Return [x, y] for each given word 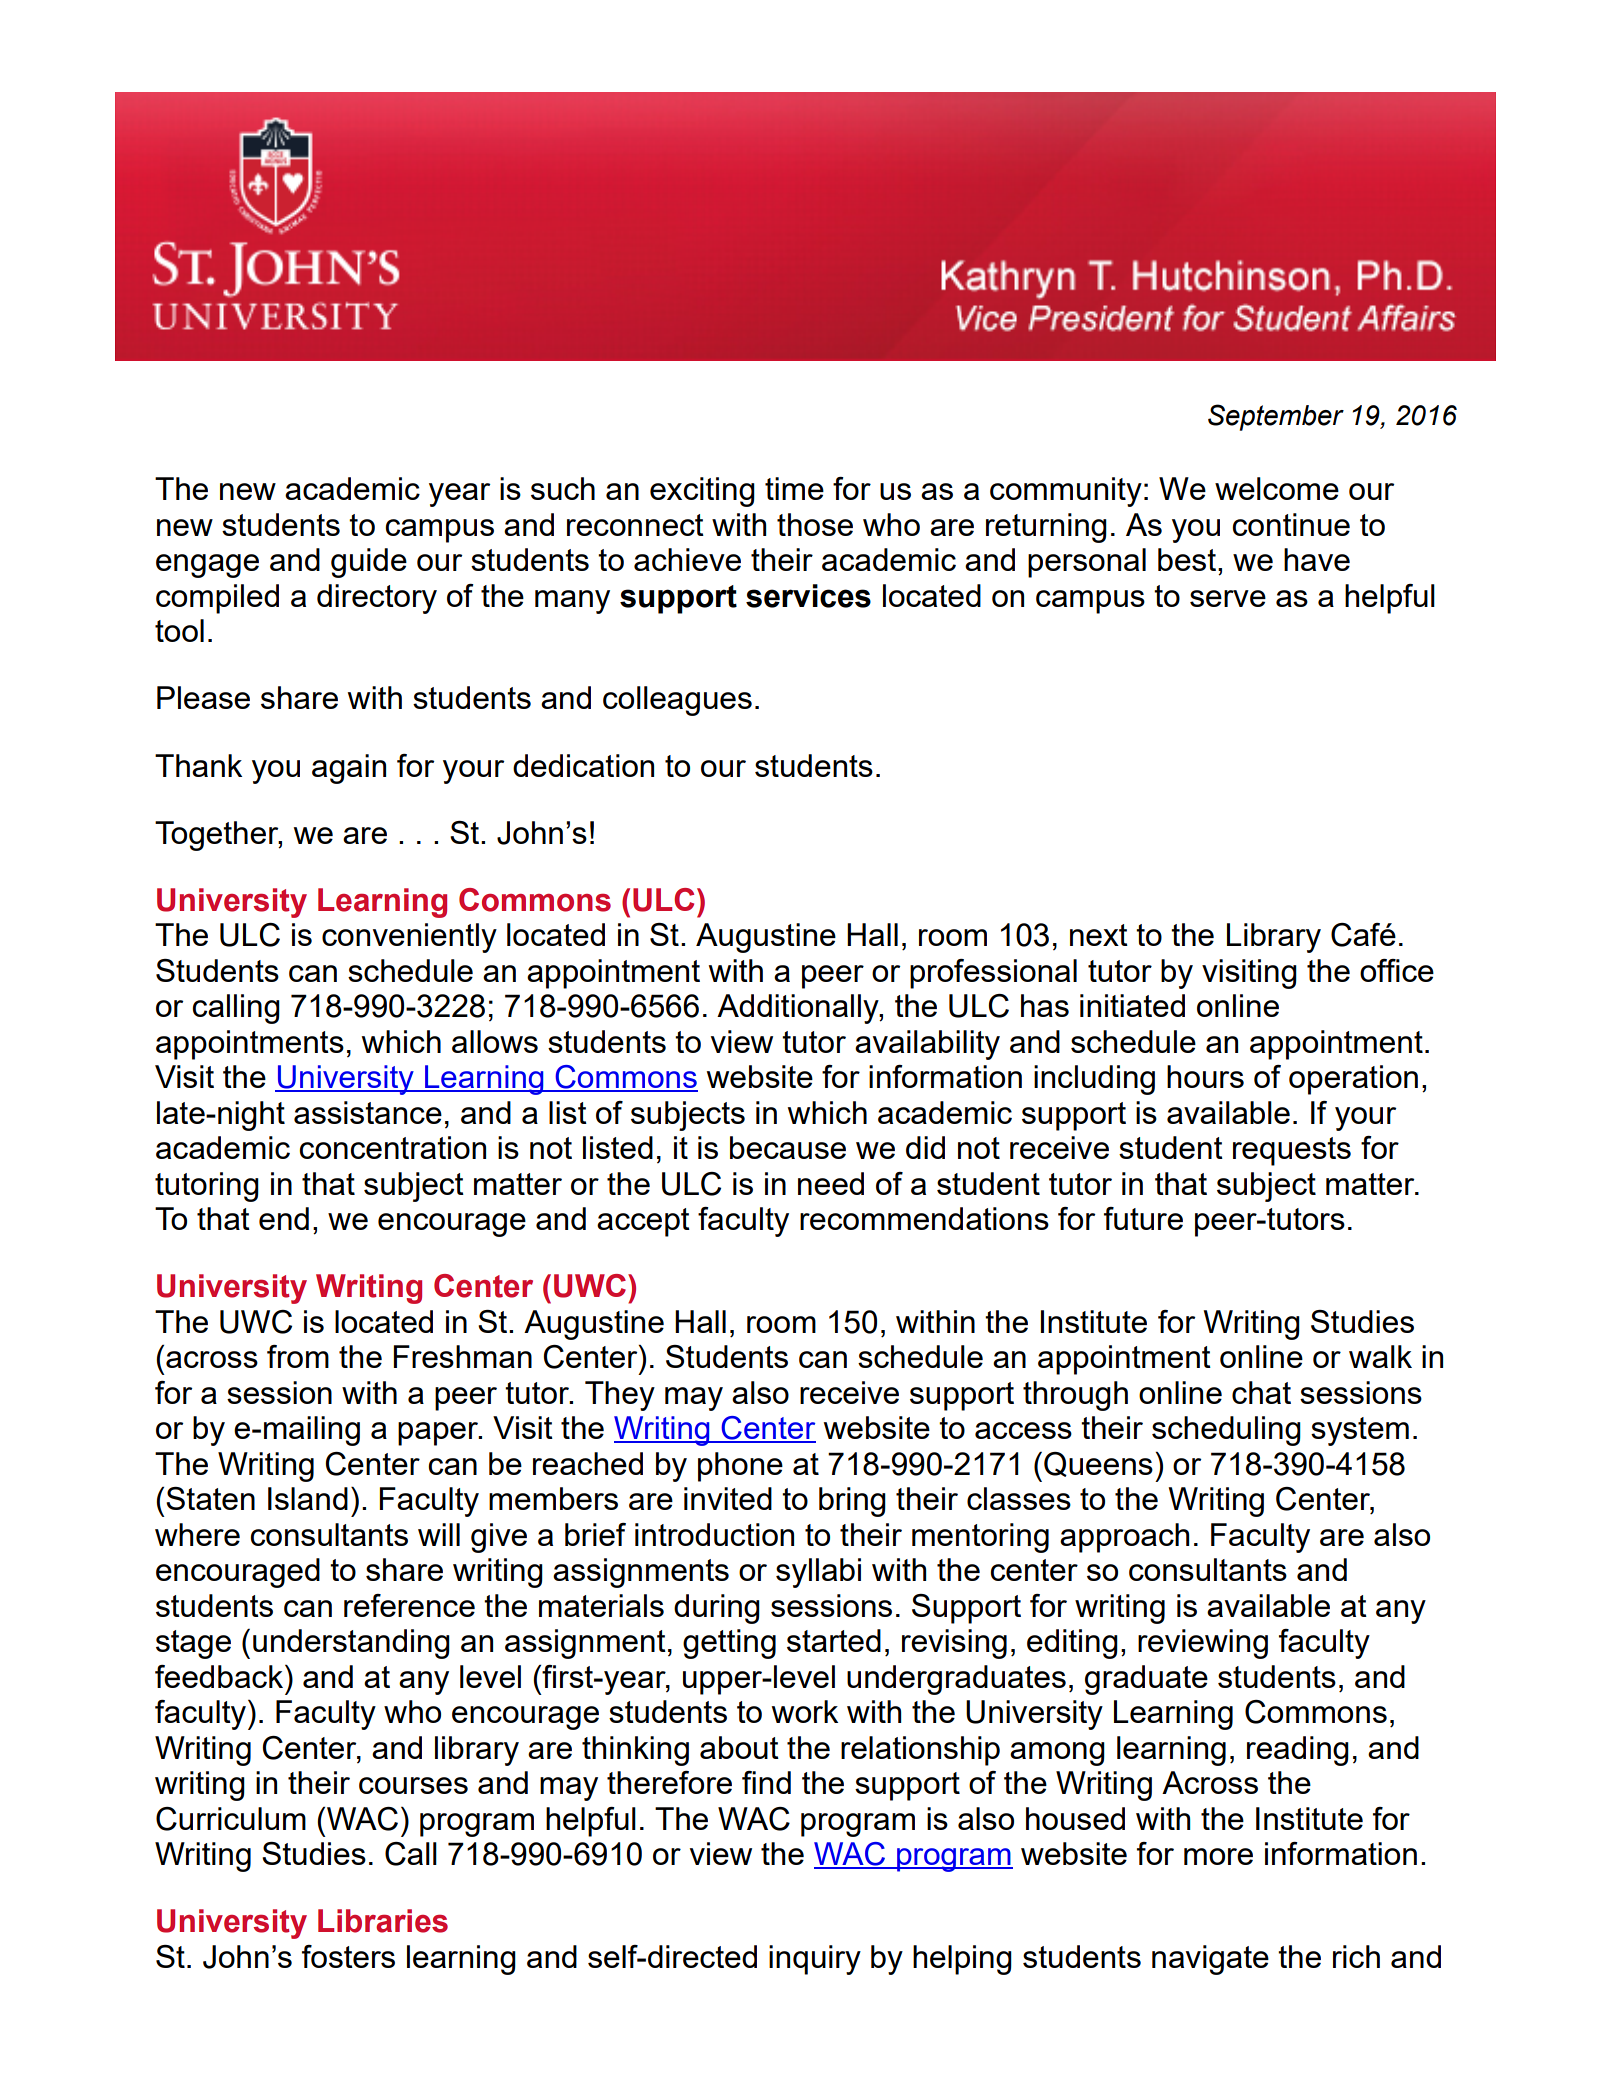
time [794, 488]
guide [369, 563]
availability [927, 1045]
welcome [1277, 488]
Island [308, 1498]
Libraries [383, 1921]
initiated [1132, 1005]
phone [740, 1467]
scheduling [1226, 1431]
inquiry [815, 1960]
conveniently [409, 938]
